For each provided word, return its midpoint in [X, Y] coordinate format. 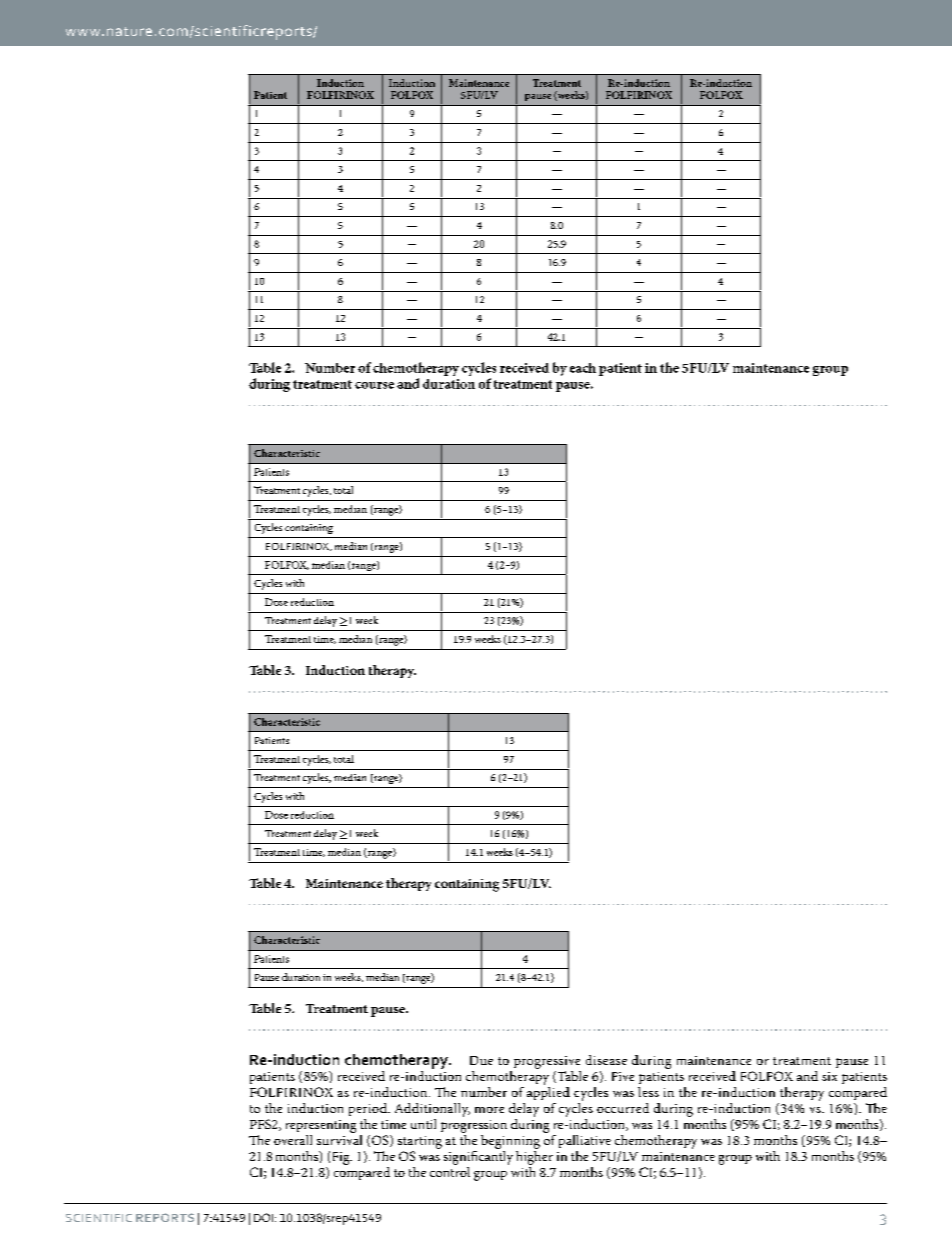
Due [481, 1060]
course [374, 385]
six [829, 1076]
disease [606, 1060]
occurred [623, 1108]
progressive [547, 1062]
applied [548, 1092]
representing [321, 1126]
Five [623, 1076]
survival [339, 1138]
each [583, 368]
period [369, 1109]
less [648, 1092]
